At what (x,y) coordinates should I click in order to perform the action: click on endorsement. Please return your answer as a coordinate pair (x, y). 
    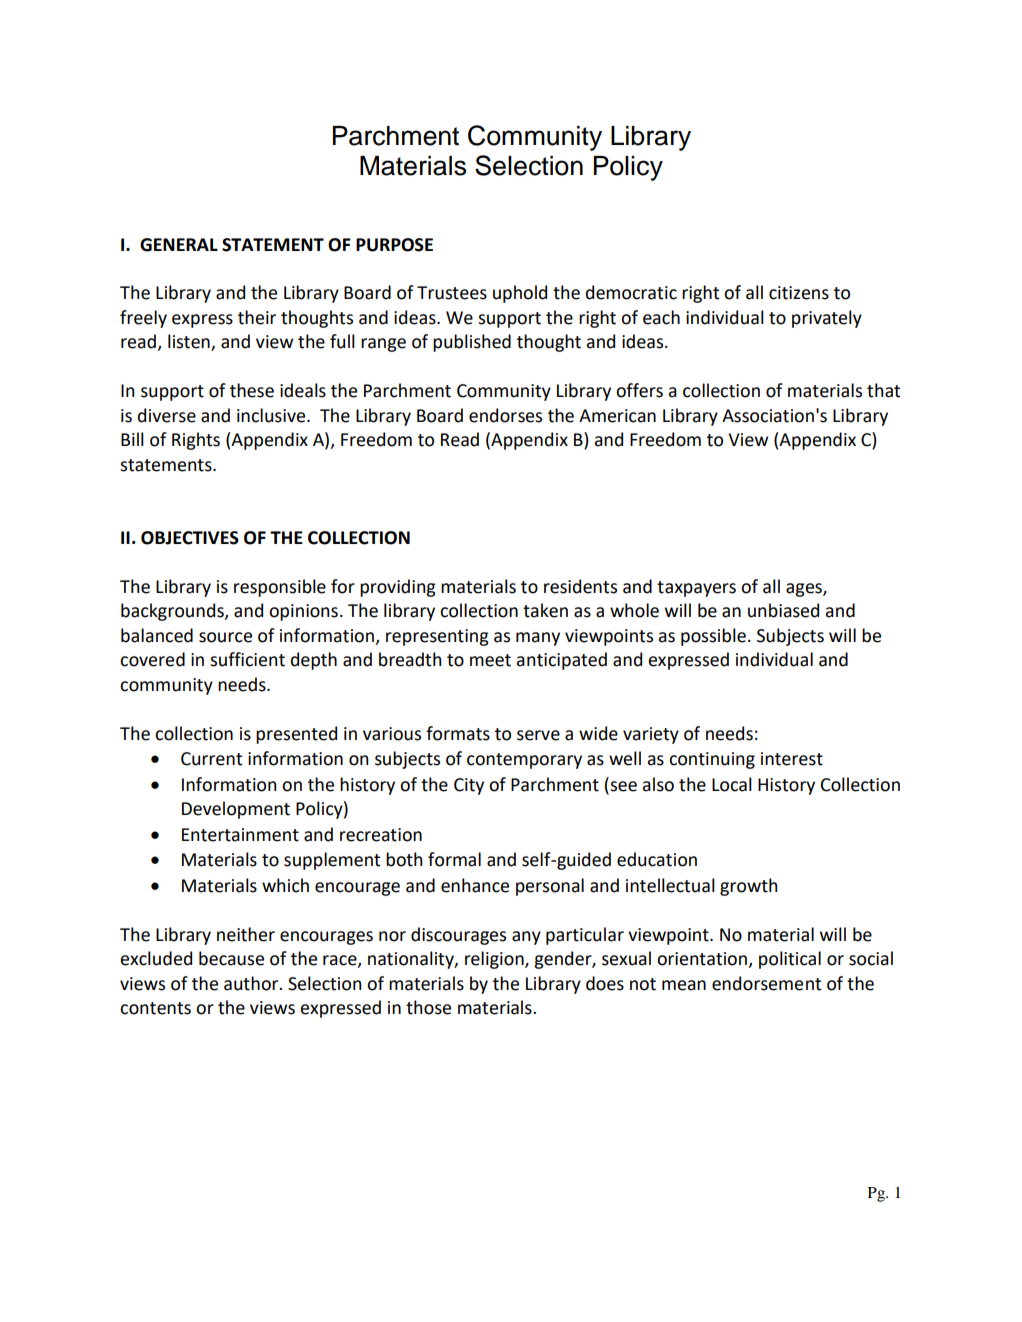
    Looking at the image, I should click on (766, 983).
